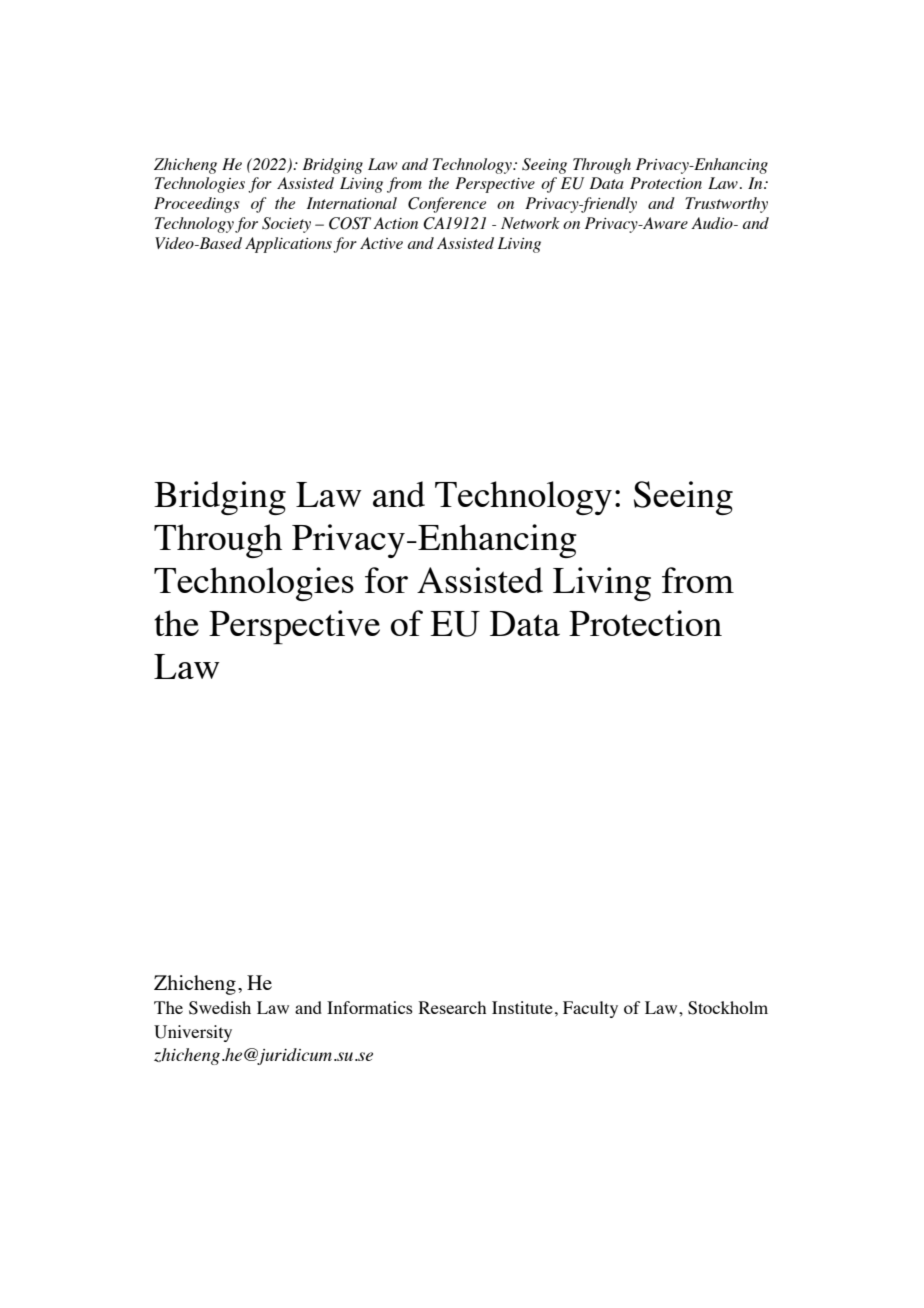 The image size is (924, 1308). I want to click on Applications, so click(288, 245).
